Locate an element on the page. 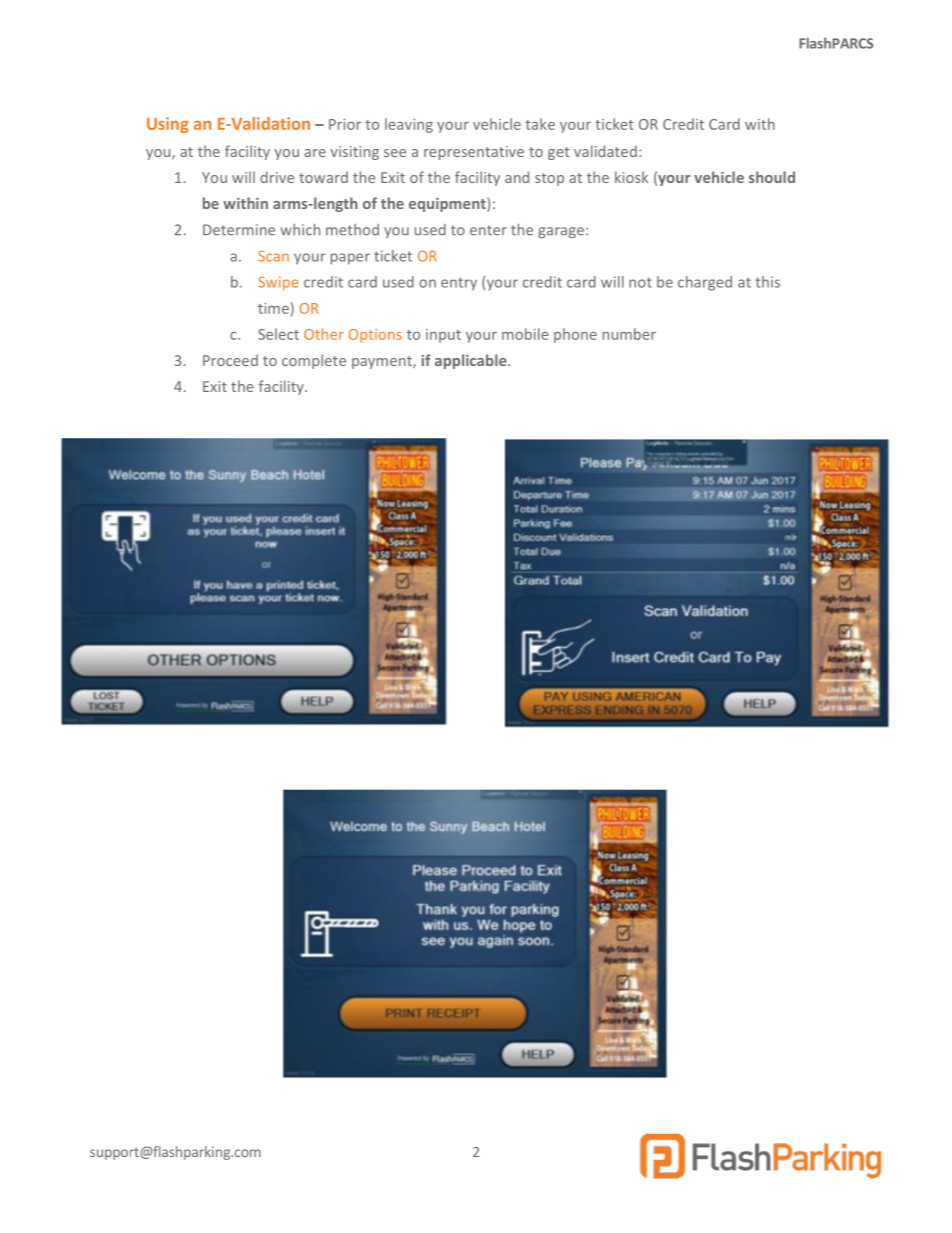 Image resolution: width=952 pixels, height=1233 pixels. enter is located at coordinates (488, 230).
